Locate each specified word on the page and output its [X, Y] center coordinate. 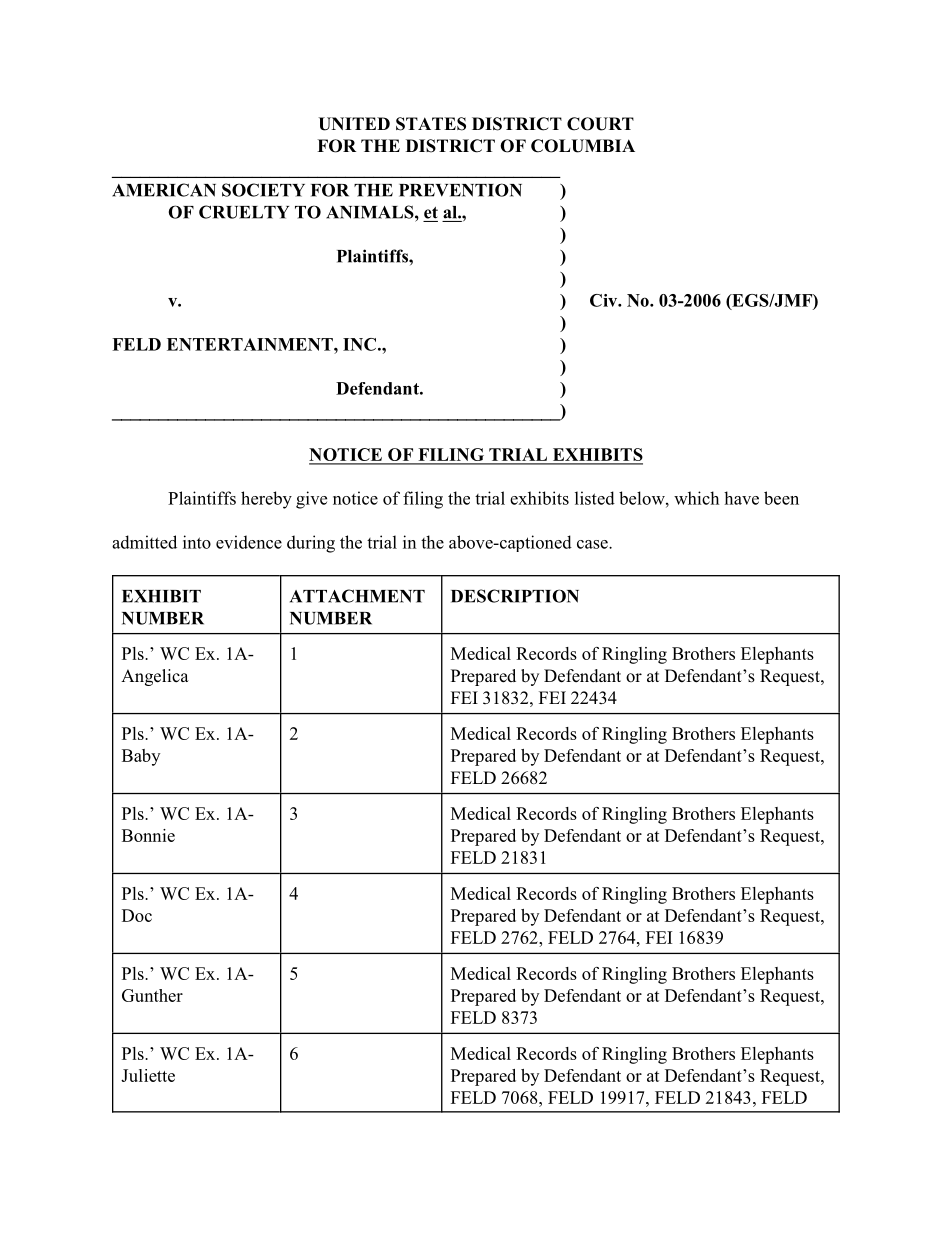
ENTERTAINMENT [251, 344]
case [593, 544]
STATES [431, 124]
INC [359, 344]
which [696, 498]
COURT [600, 124]
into [197, 542]
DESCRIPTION [515, 596]
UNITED [354, 124]
